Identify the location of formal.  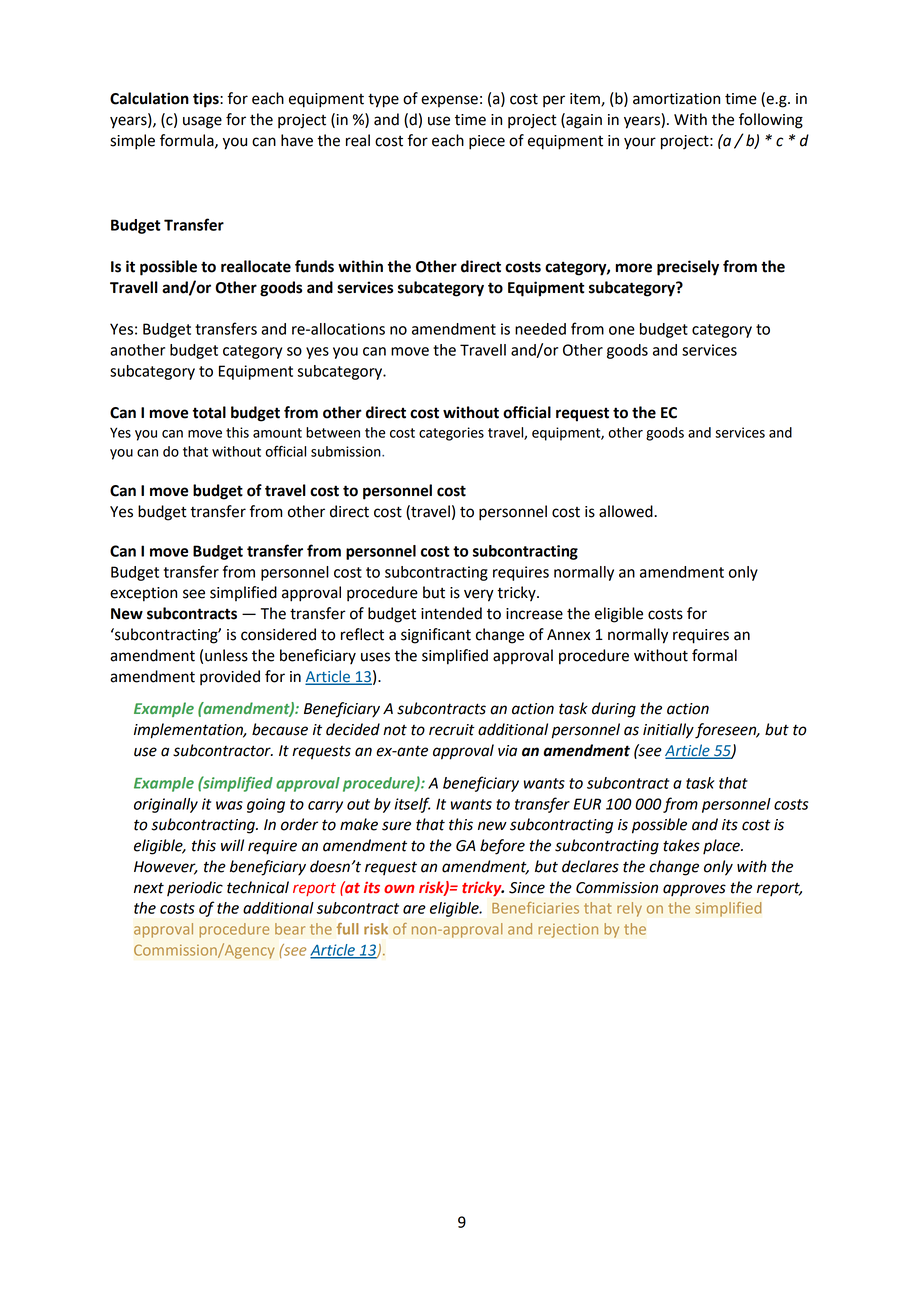
(714, 655).
